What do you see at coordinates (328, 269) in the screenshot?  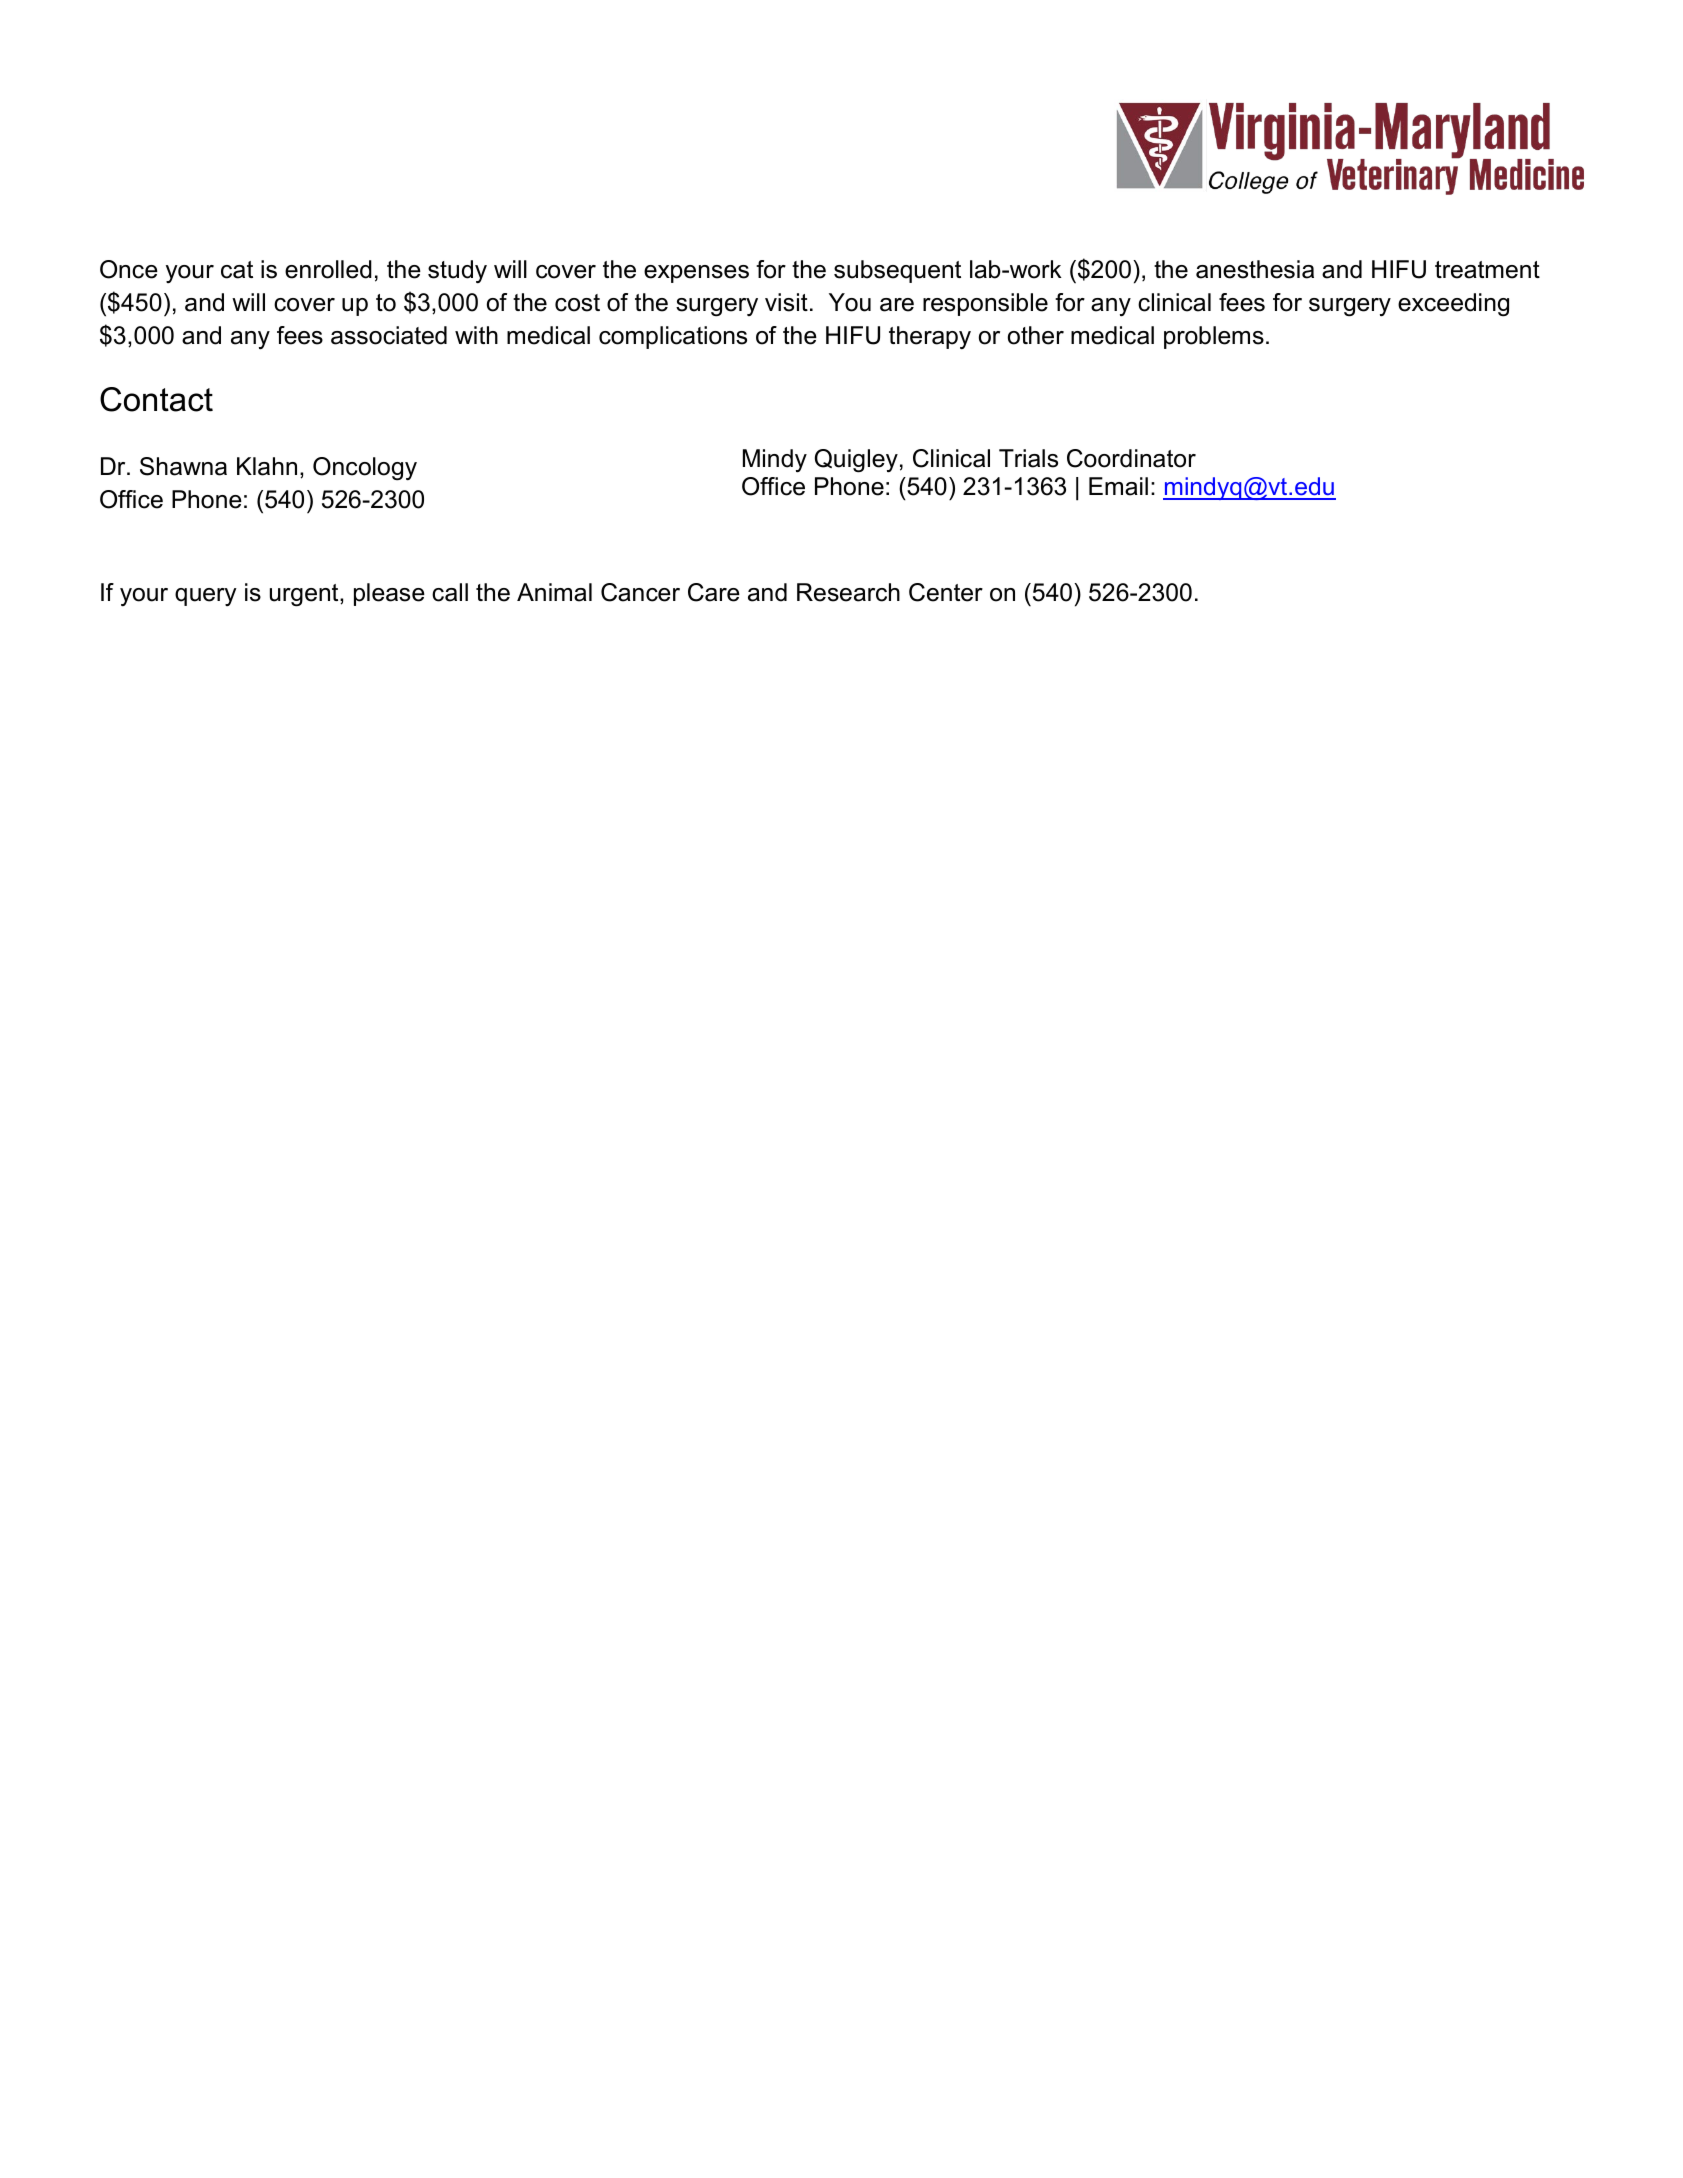 I see `enrolled` at bounding box center [328, 269].
